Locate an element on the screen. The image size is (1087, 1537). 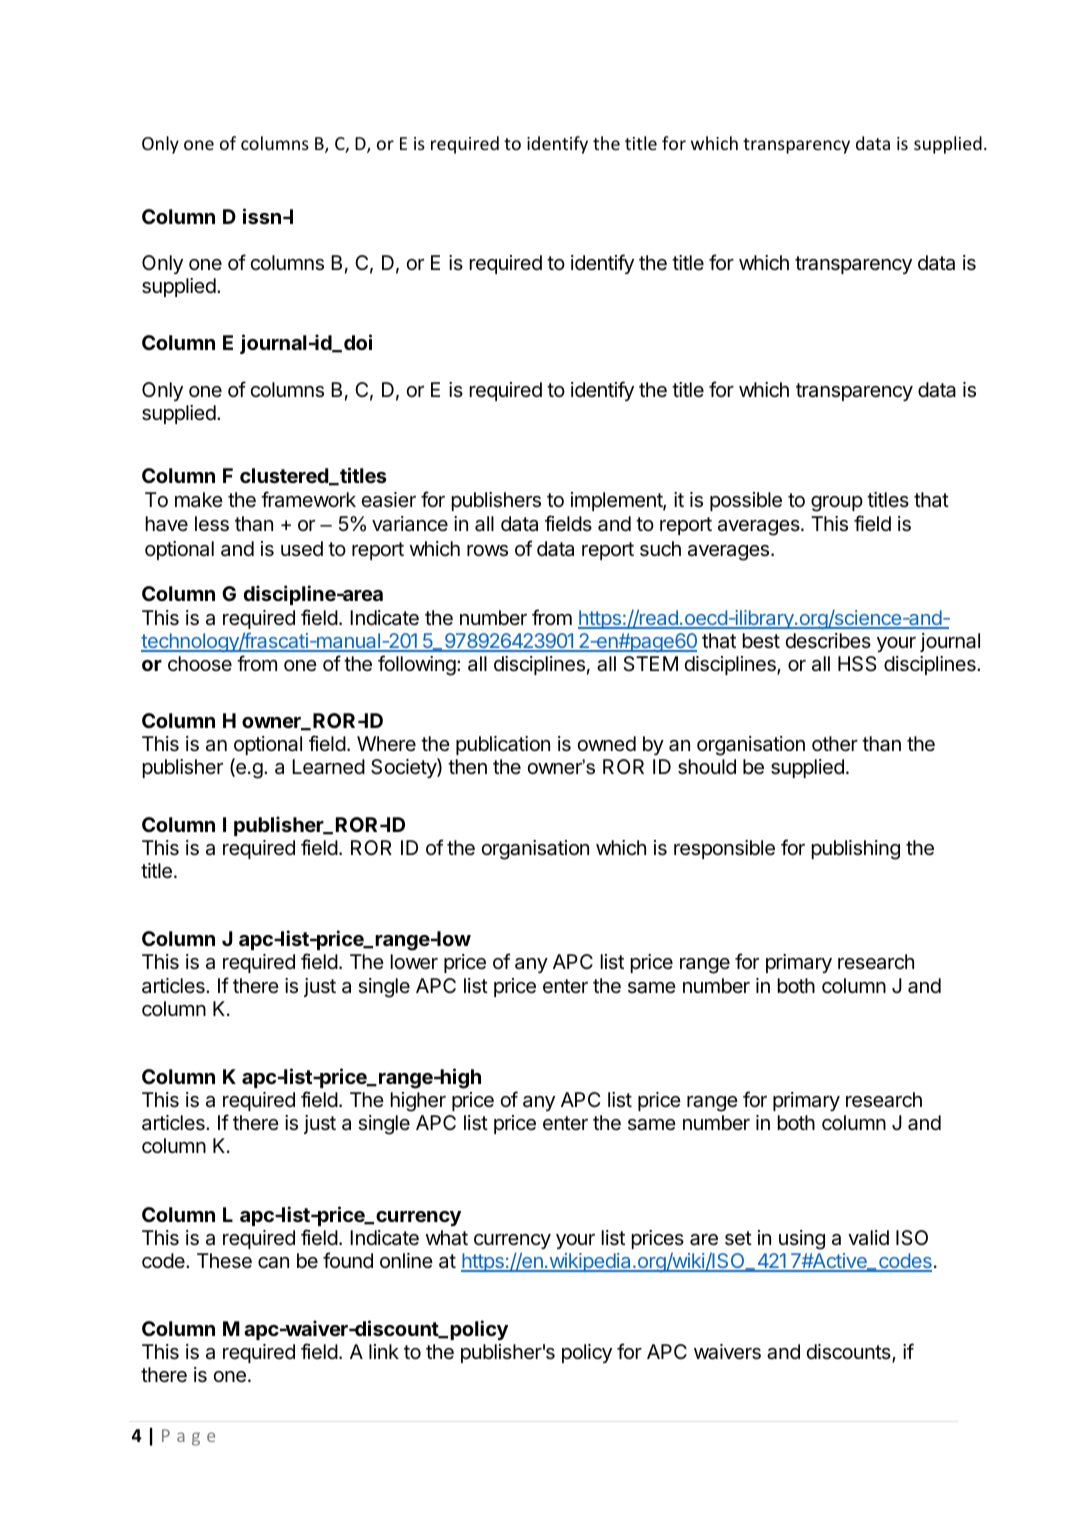
using is located at coordinates (802, 1240).
